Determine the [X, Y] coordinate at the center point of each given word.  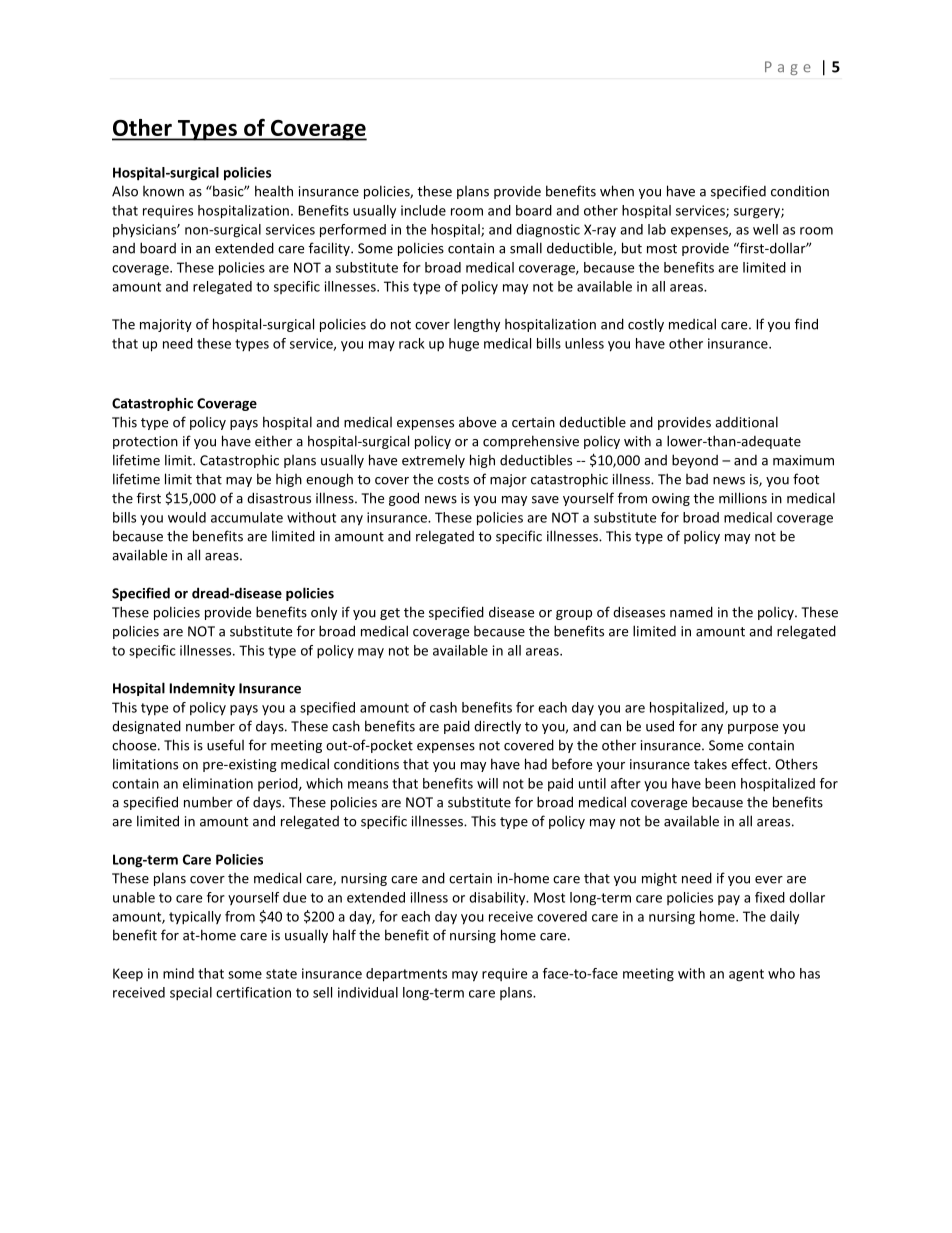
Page [788, 68]
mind [178, 973]
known [163, 191]
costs [453, 480]
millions [743, 498]
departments [406, 975]
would [187, 517]
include [423, 210]
